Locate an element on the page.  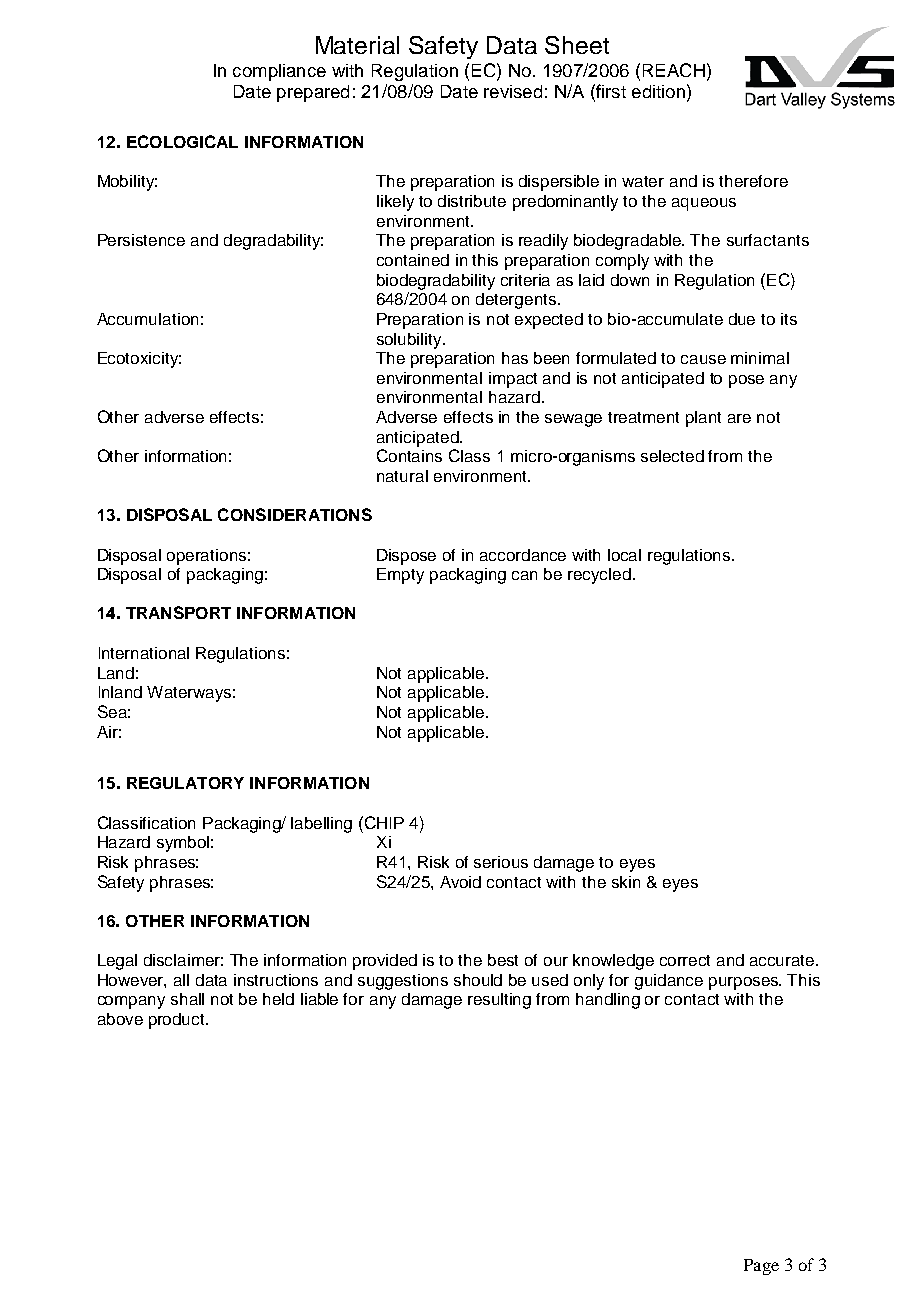
shall is located at coordinates (187, 999).
